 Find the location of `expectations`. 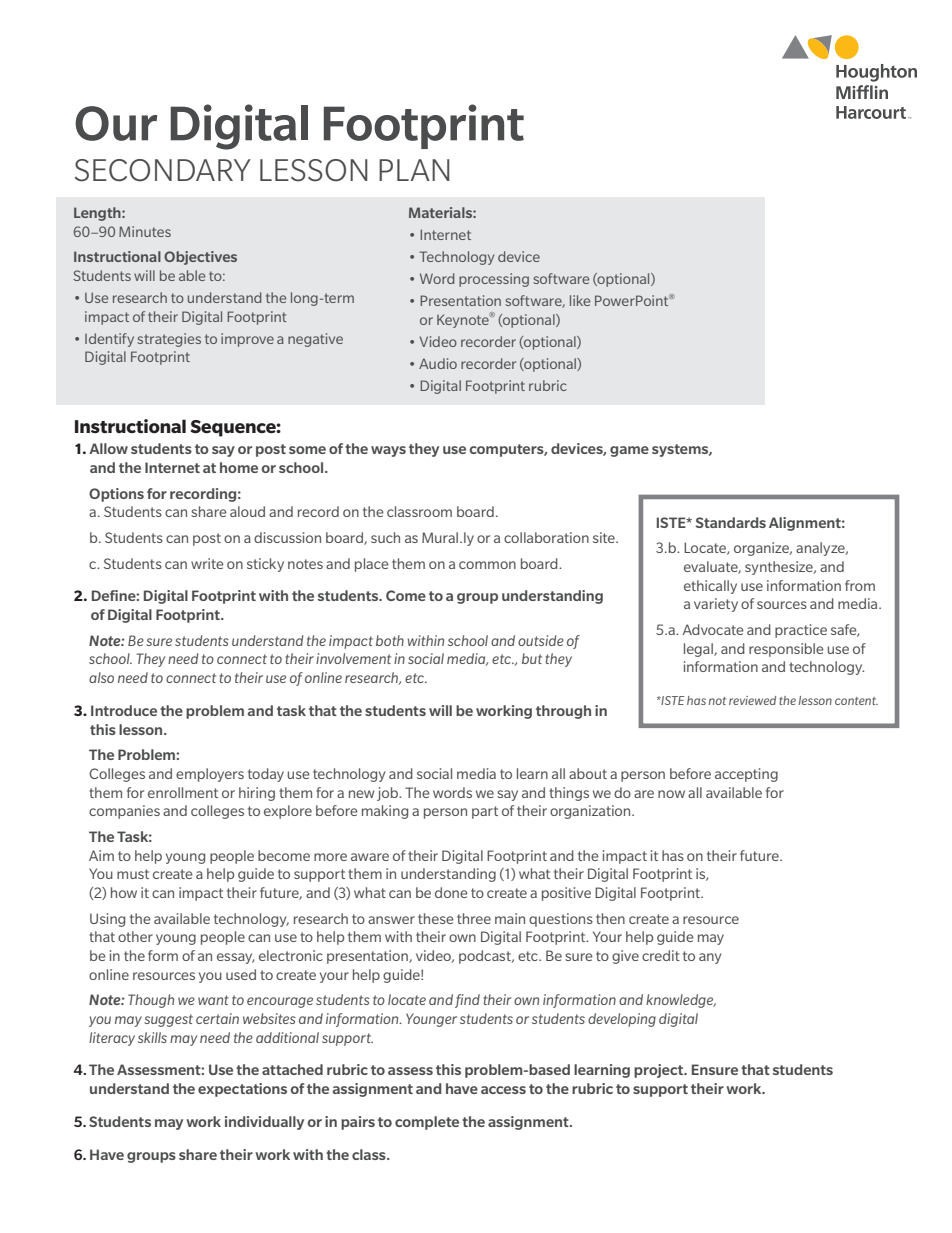

expectations is located at coordinates (242, 1090).
